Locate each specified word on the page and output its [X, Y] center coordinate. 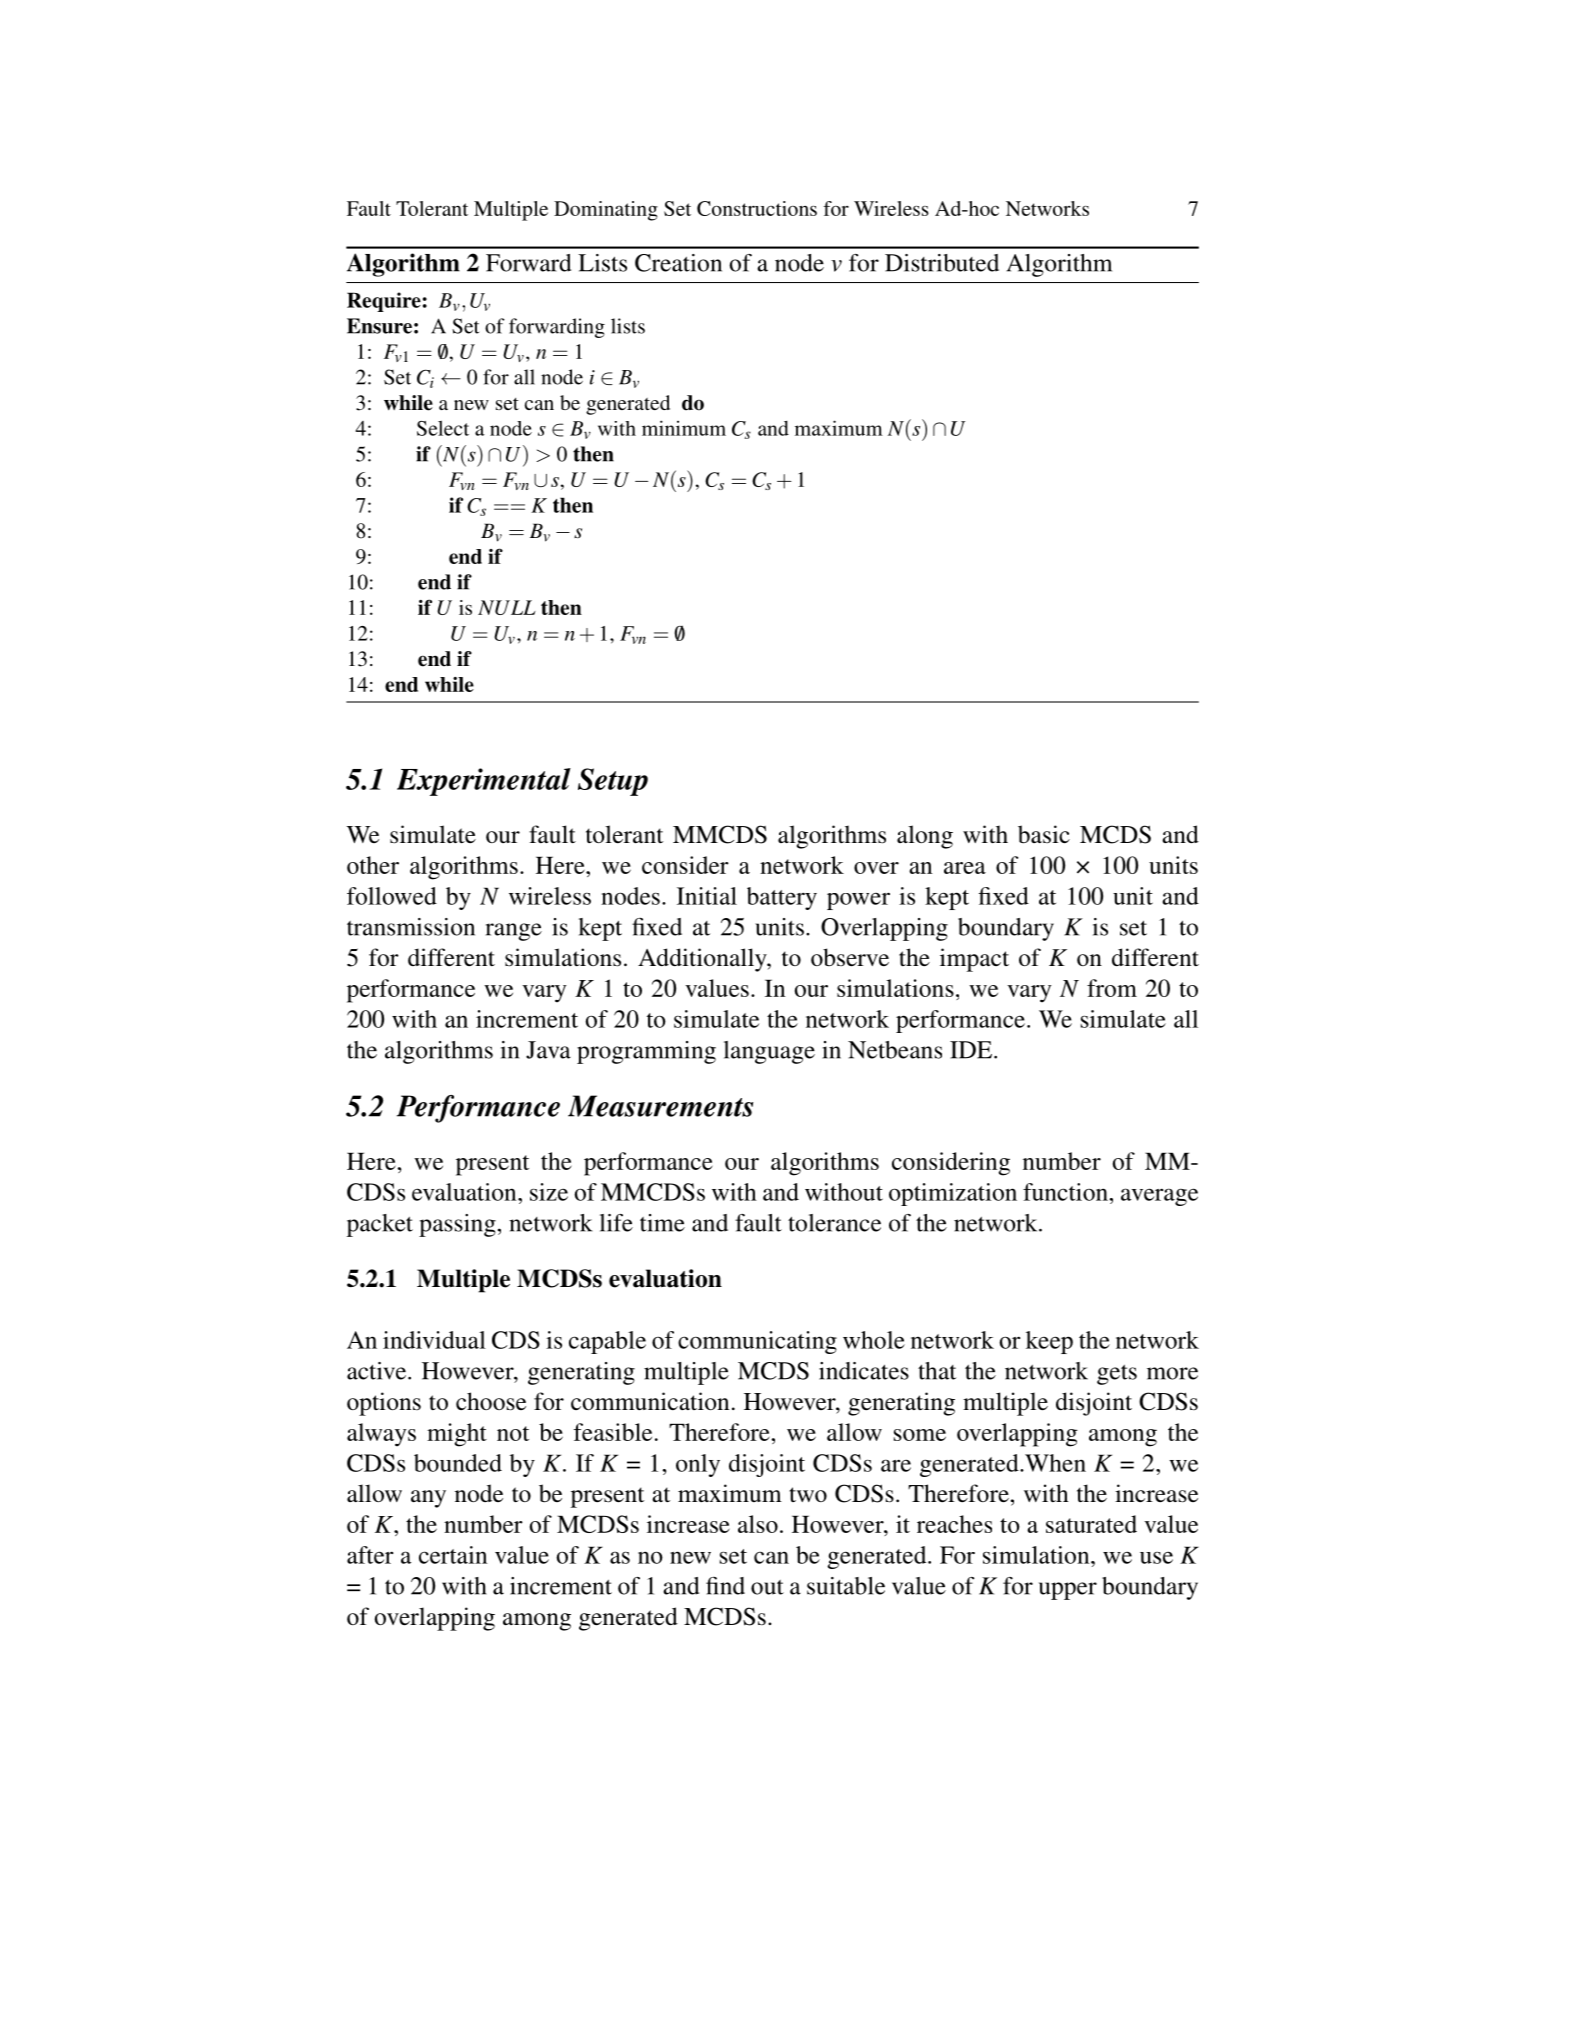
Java [548, 1050]
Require [384, 302]
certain [453, 1555]
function [1066, 1192]
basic [1044, 834]
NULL [507, 607]
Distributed [942, 263]
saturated [1091, 1524]
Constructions [757, 208]
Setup [613, 782]
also [758, 1524]
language [769, 1052]
